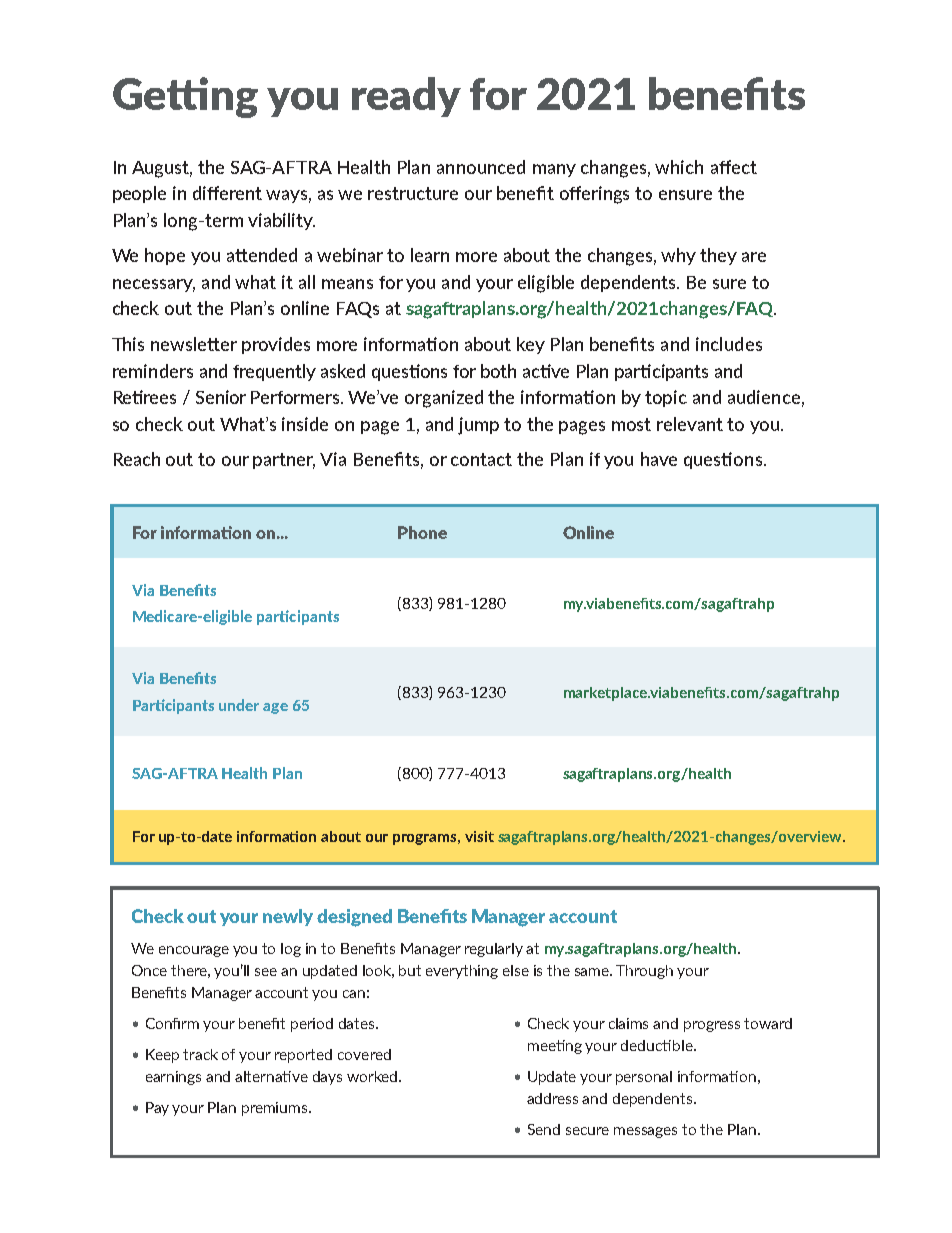  I want to click on regularly, so click(494, 950).
